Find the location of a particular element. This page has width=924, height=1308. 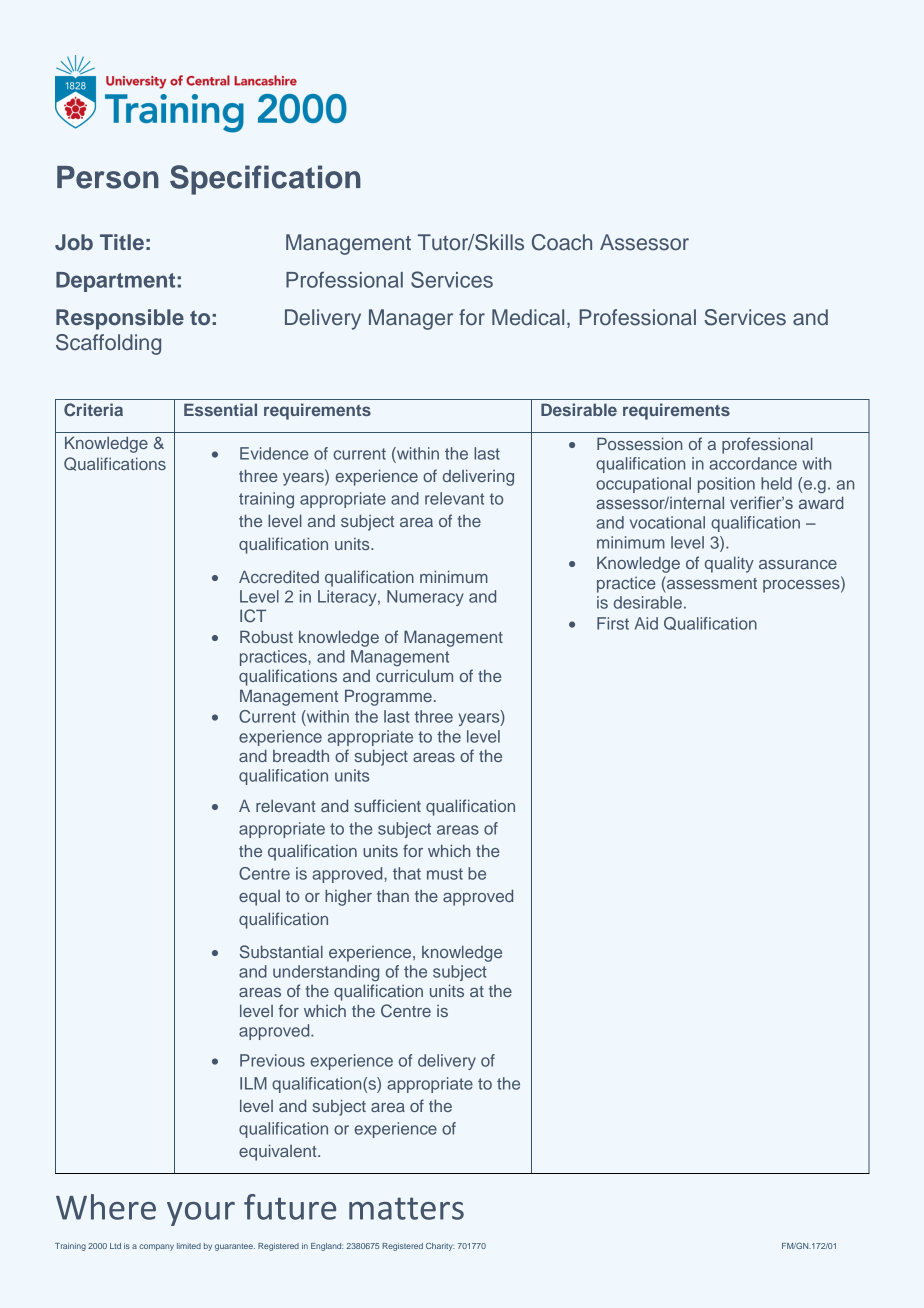

your is located at coordinates (201, 1214).
